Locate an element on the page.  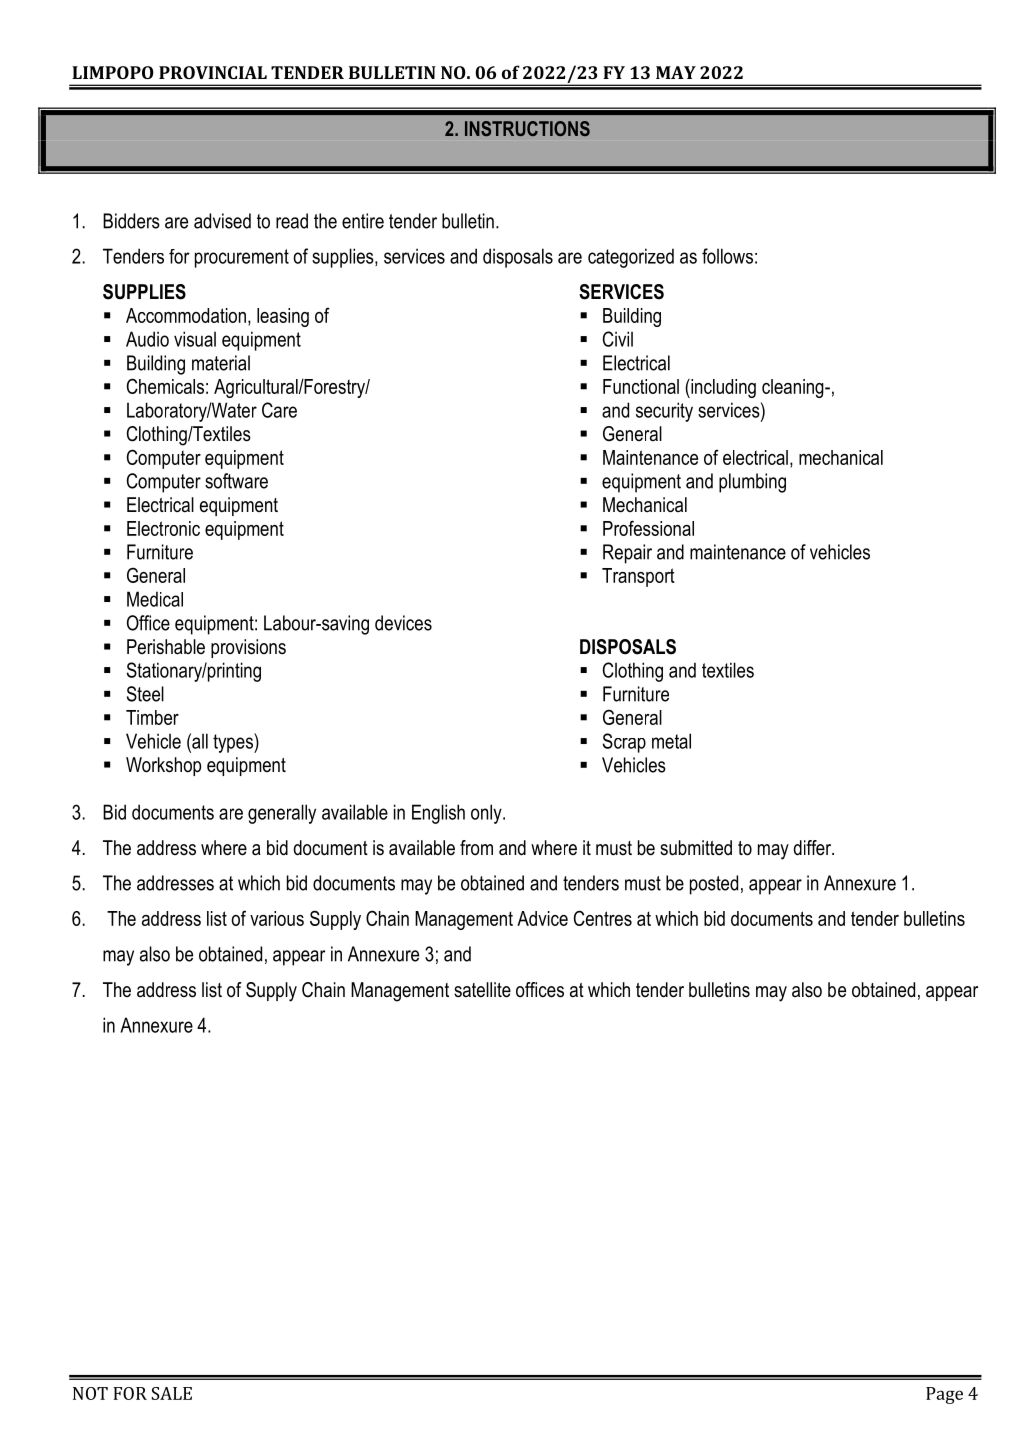
NOT is located at coordinates (90, 1393).
